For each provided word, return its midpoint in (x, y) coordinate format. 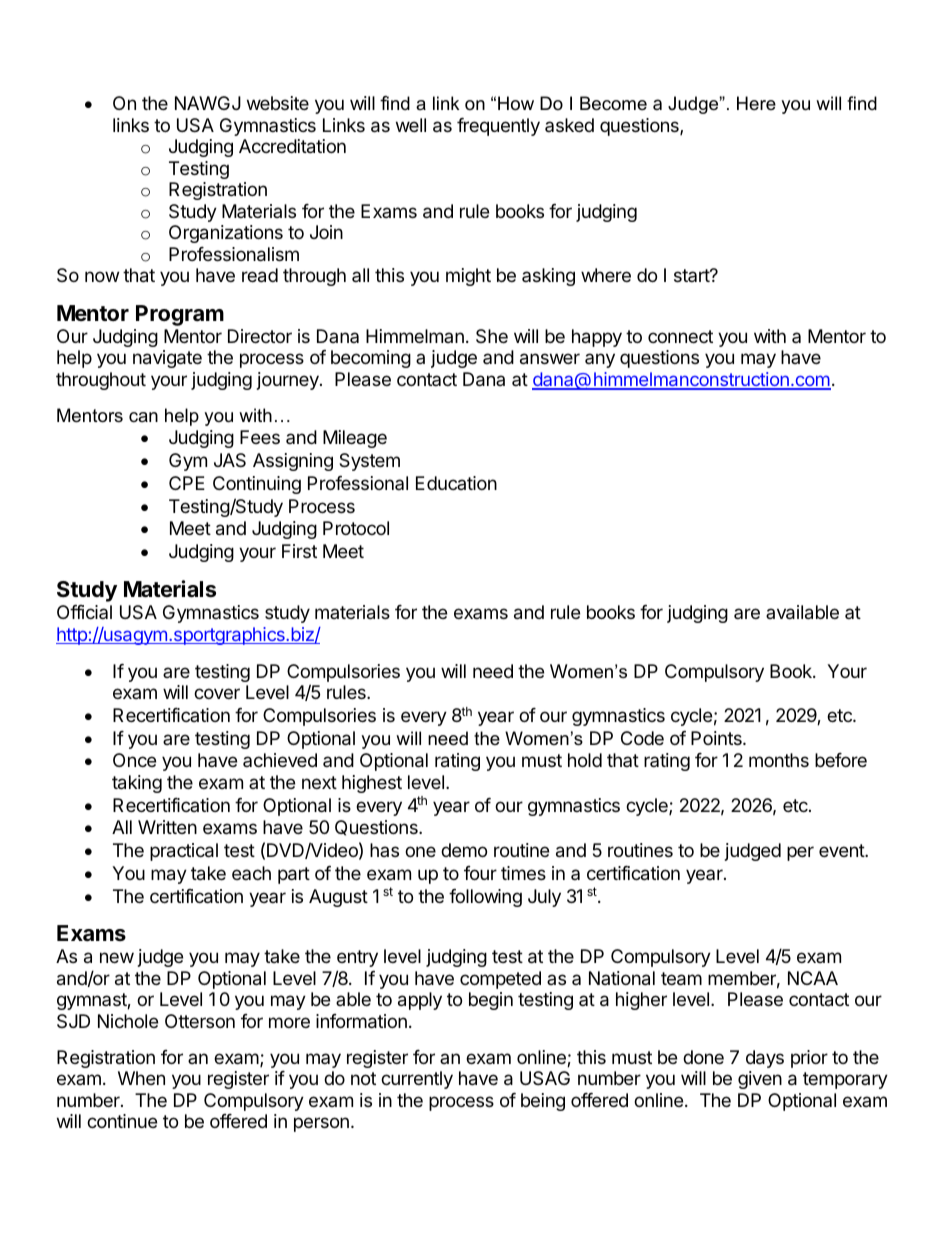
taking (137, 784)
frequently (498, 127)
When (141, 1078)
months (779, 760)
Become (613, 103)
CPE (187, 483)
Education (456, 483)
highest (372, 784)
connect (680, 336)
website (278, 103)
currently (417, 1080)
